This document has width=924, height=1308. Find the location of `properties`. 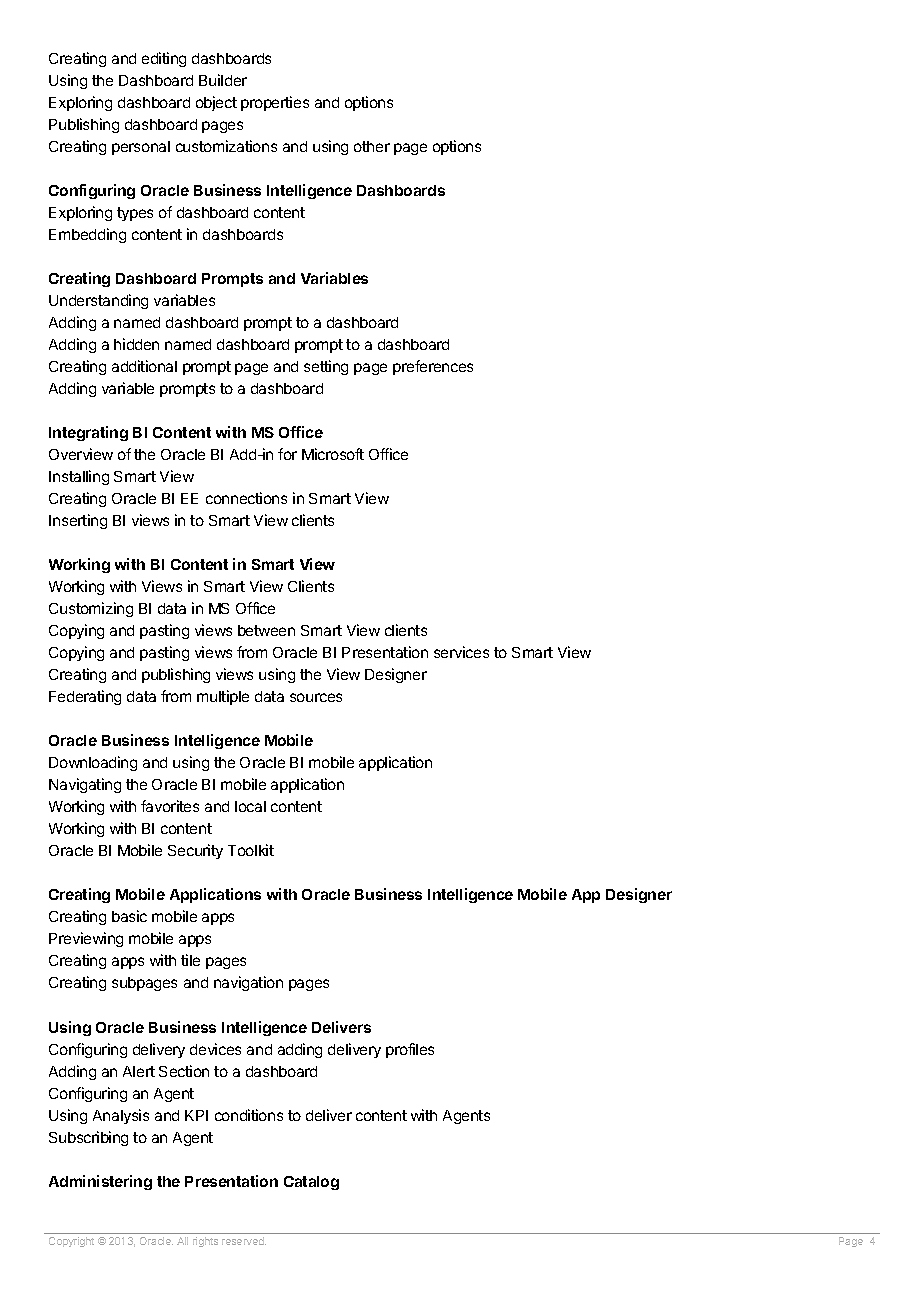

properties is located at coordinates (275, 103).
